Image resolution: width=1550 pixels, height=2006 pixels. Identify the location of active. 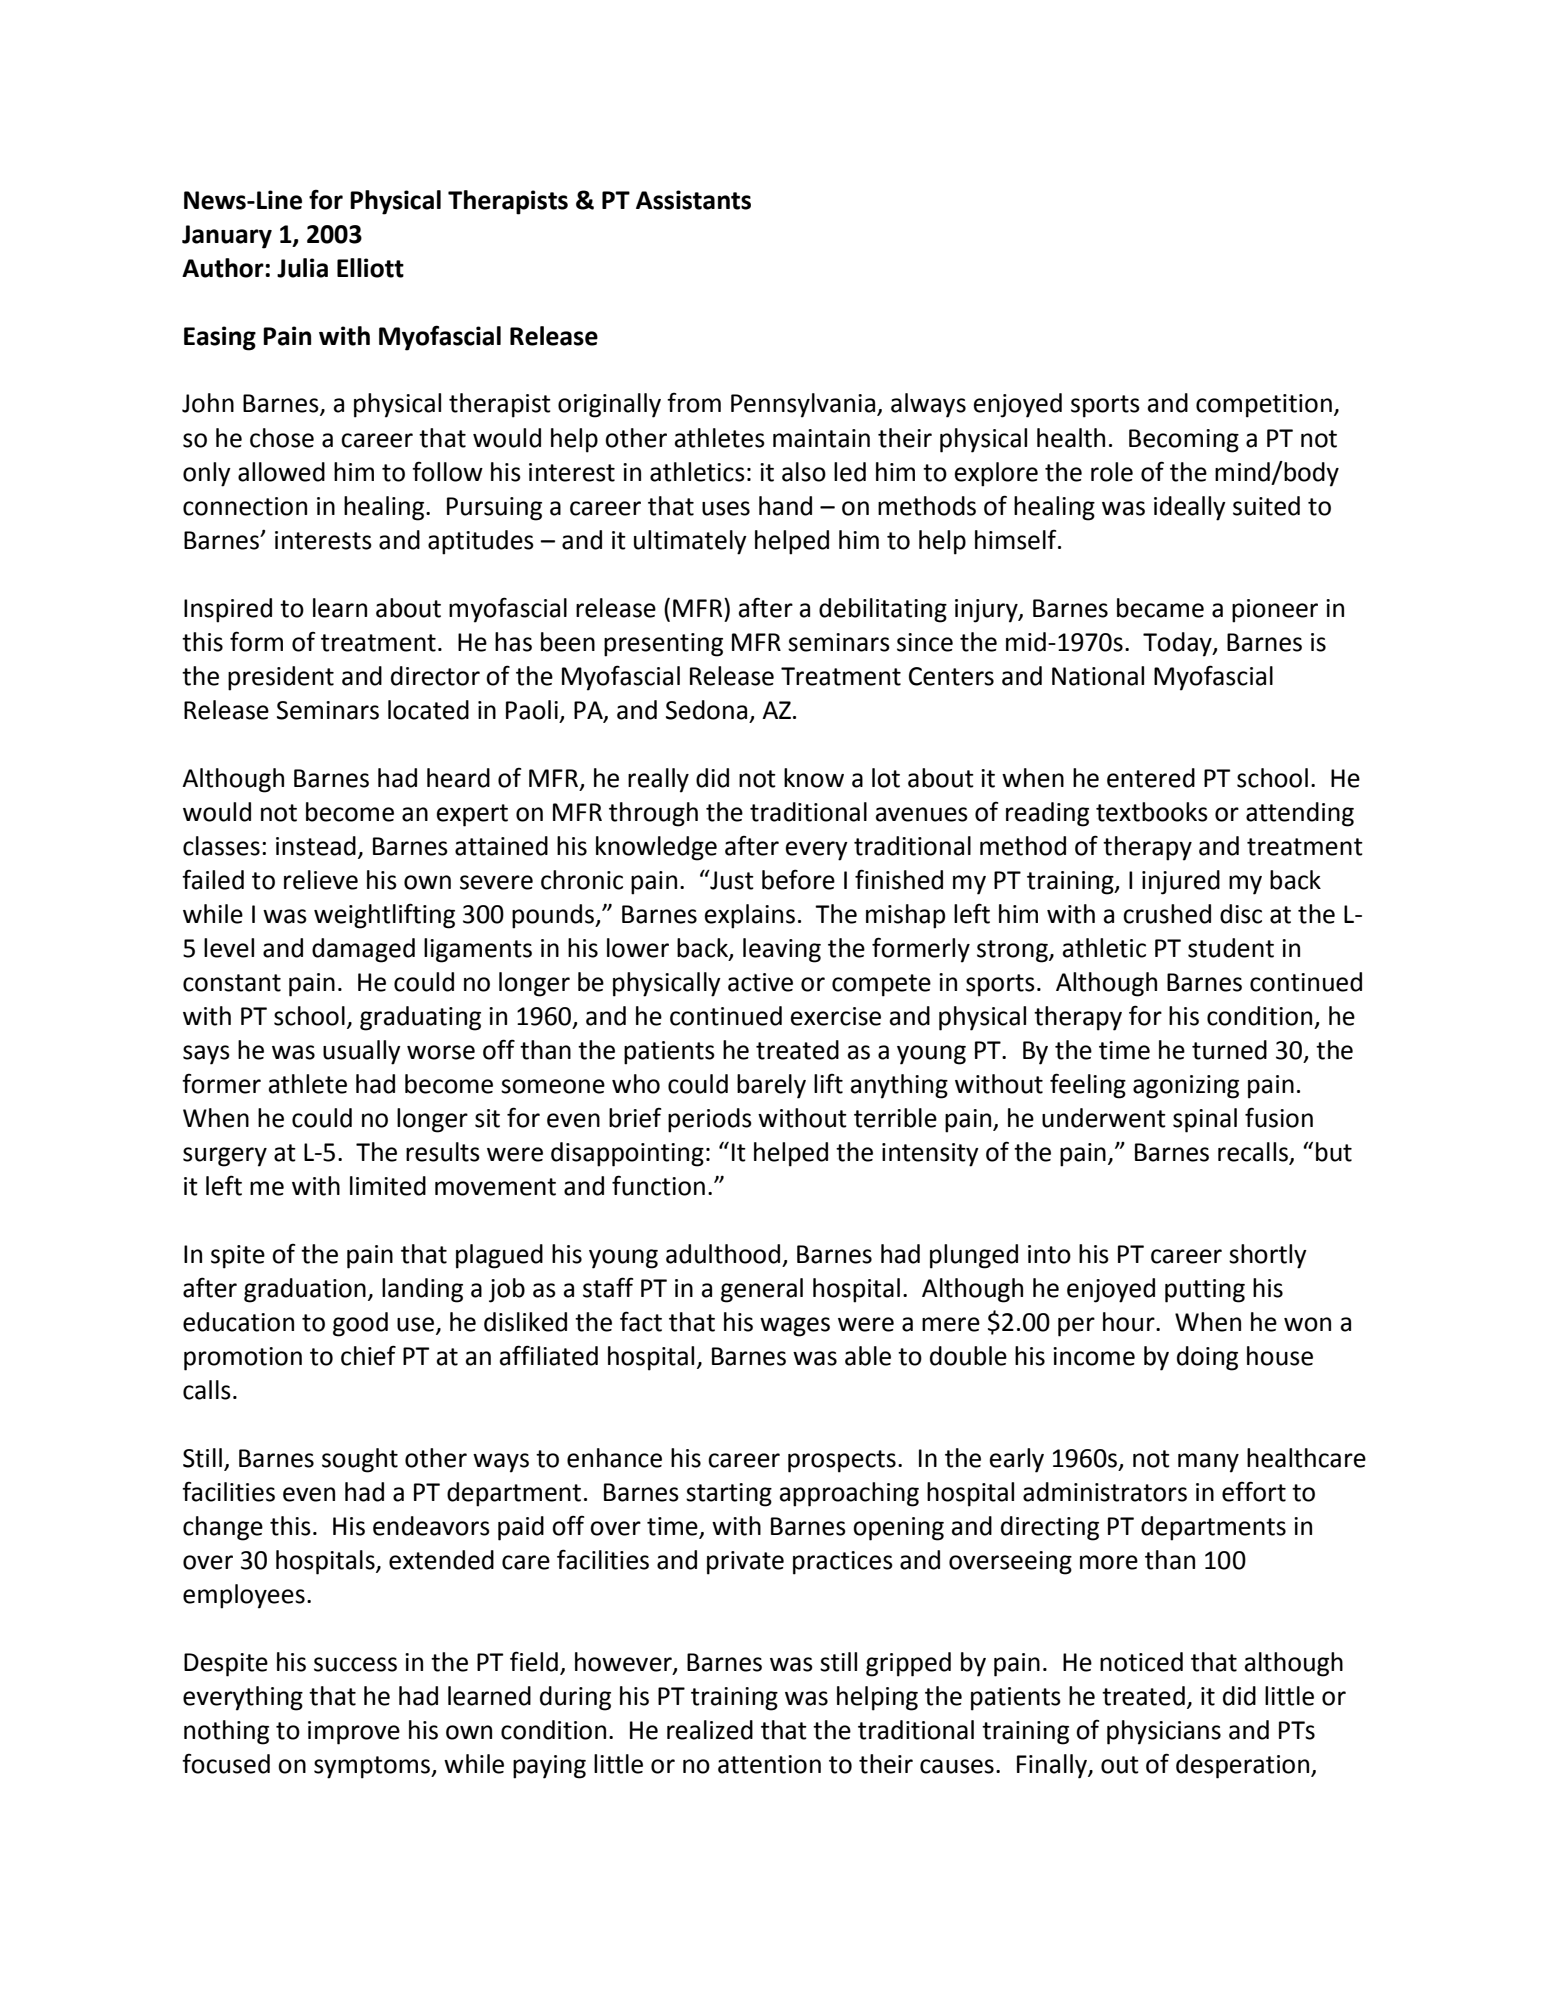
(760, 982).
